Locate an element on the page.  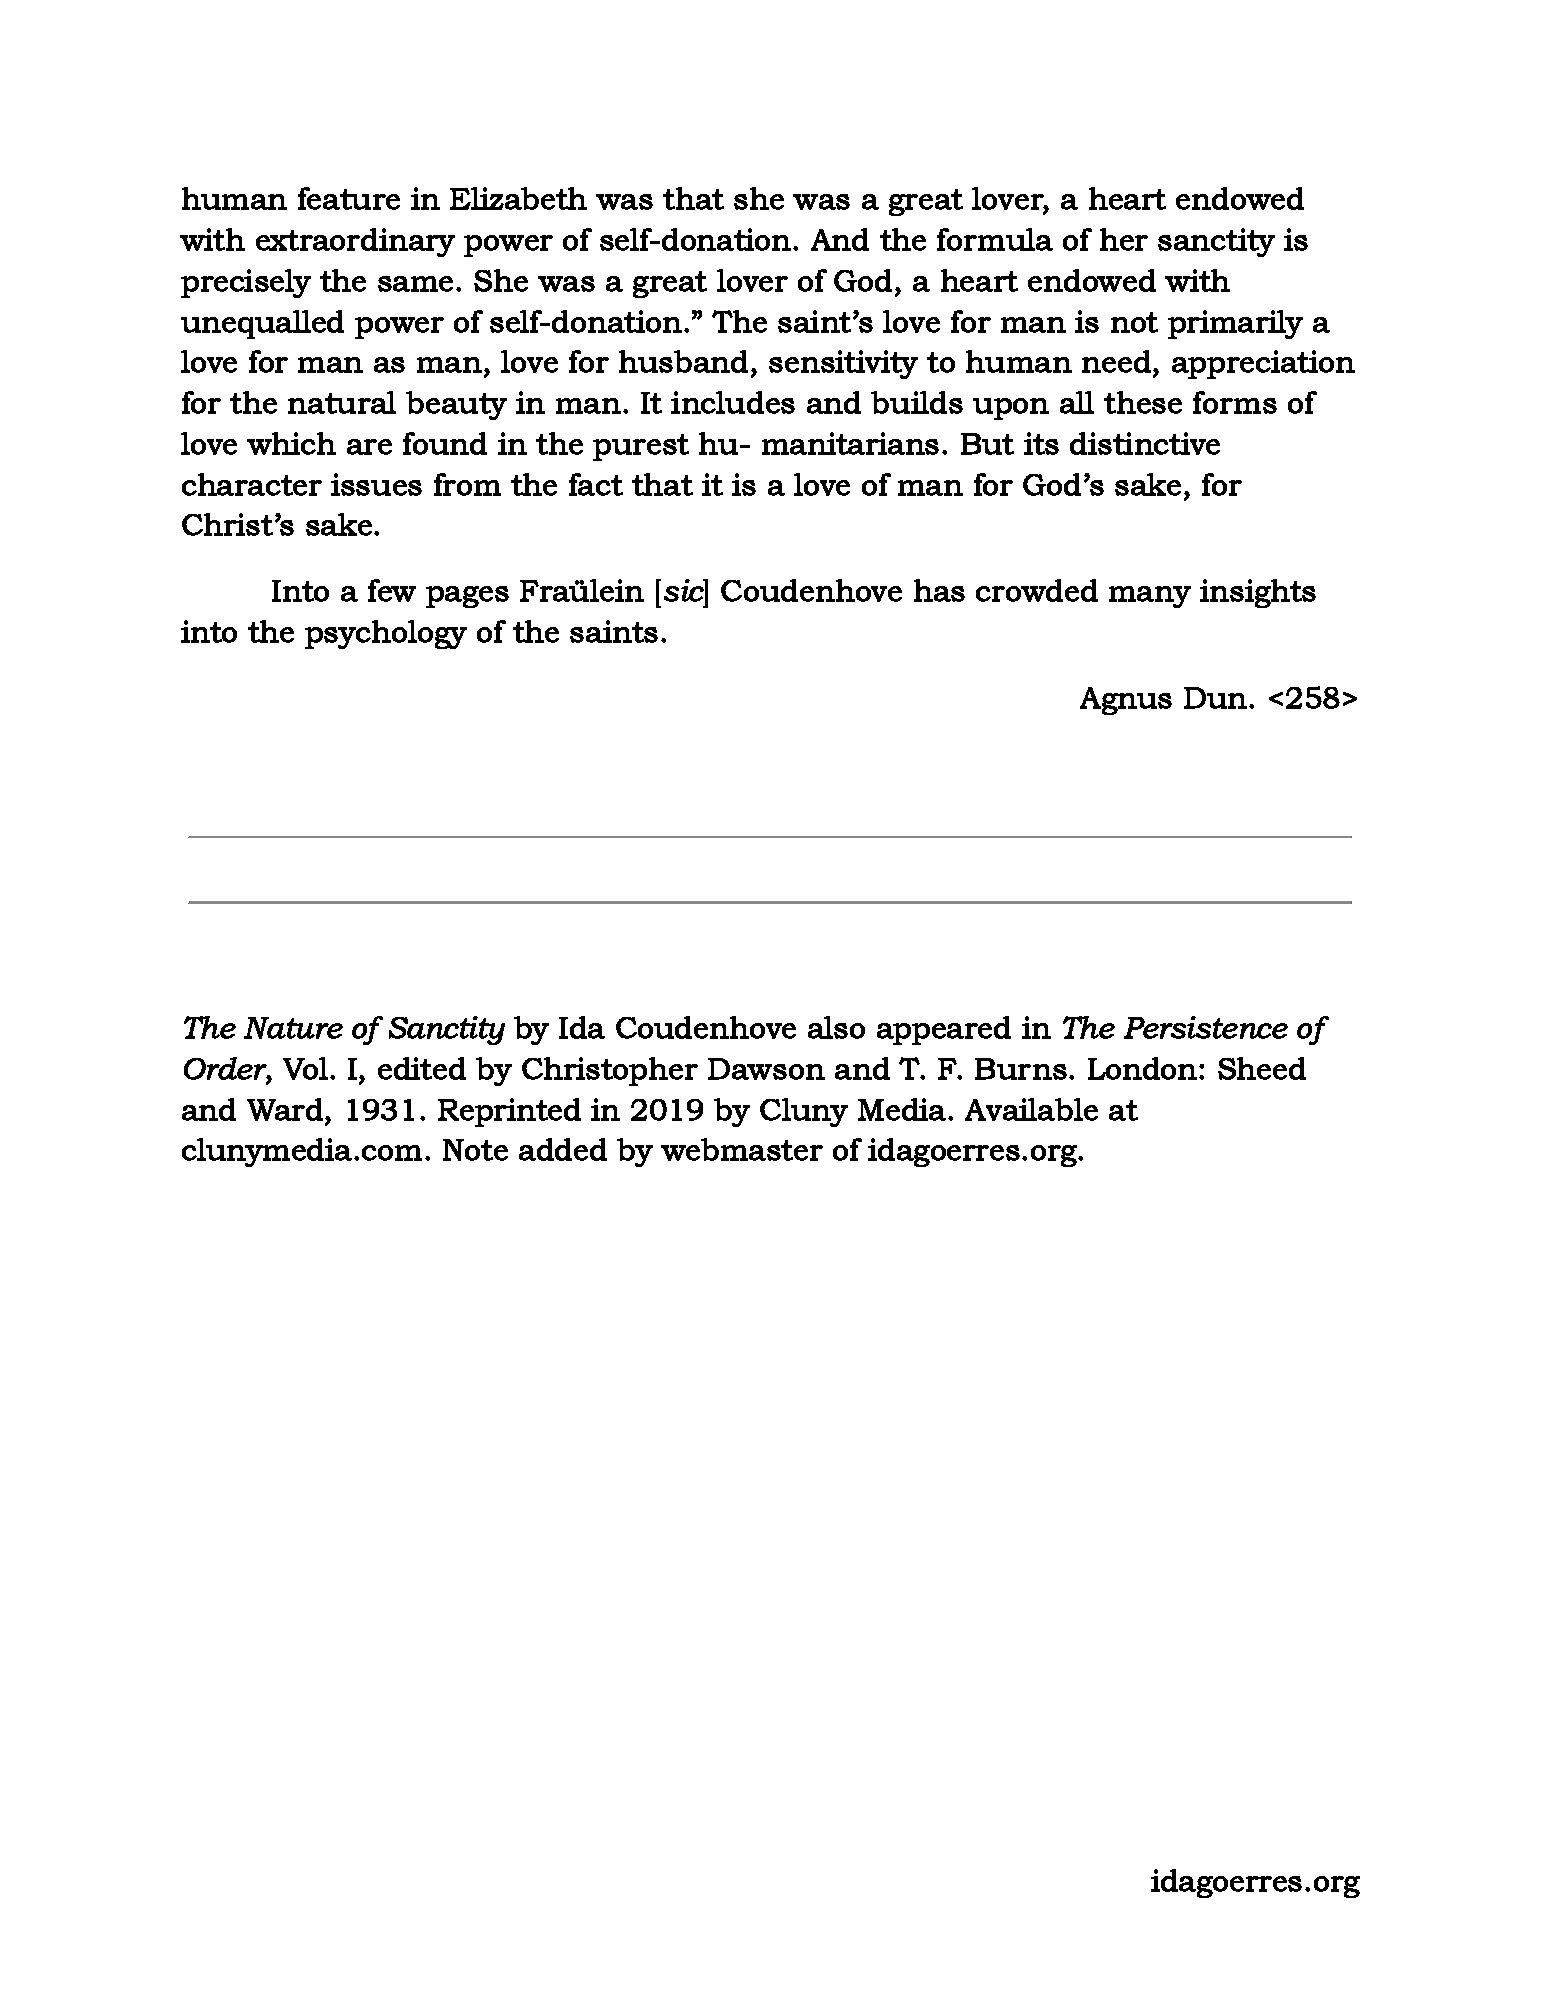
Agnus is located at coordinates (1126, 701).
